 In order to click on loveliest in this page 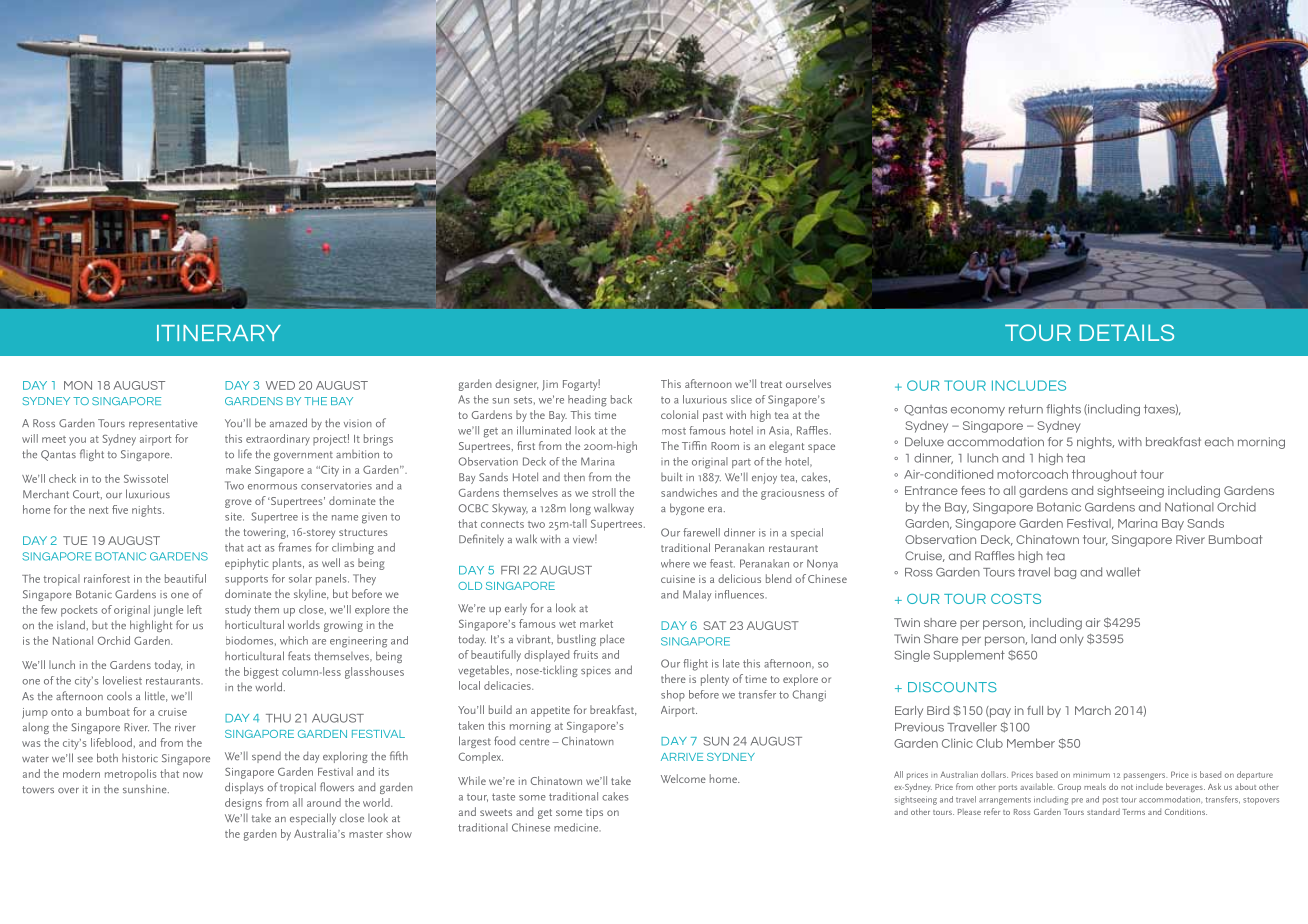, I will do `click(122, 680)`.
